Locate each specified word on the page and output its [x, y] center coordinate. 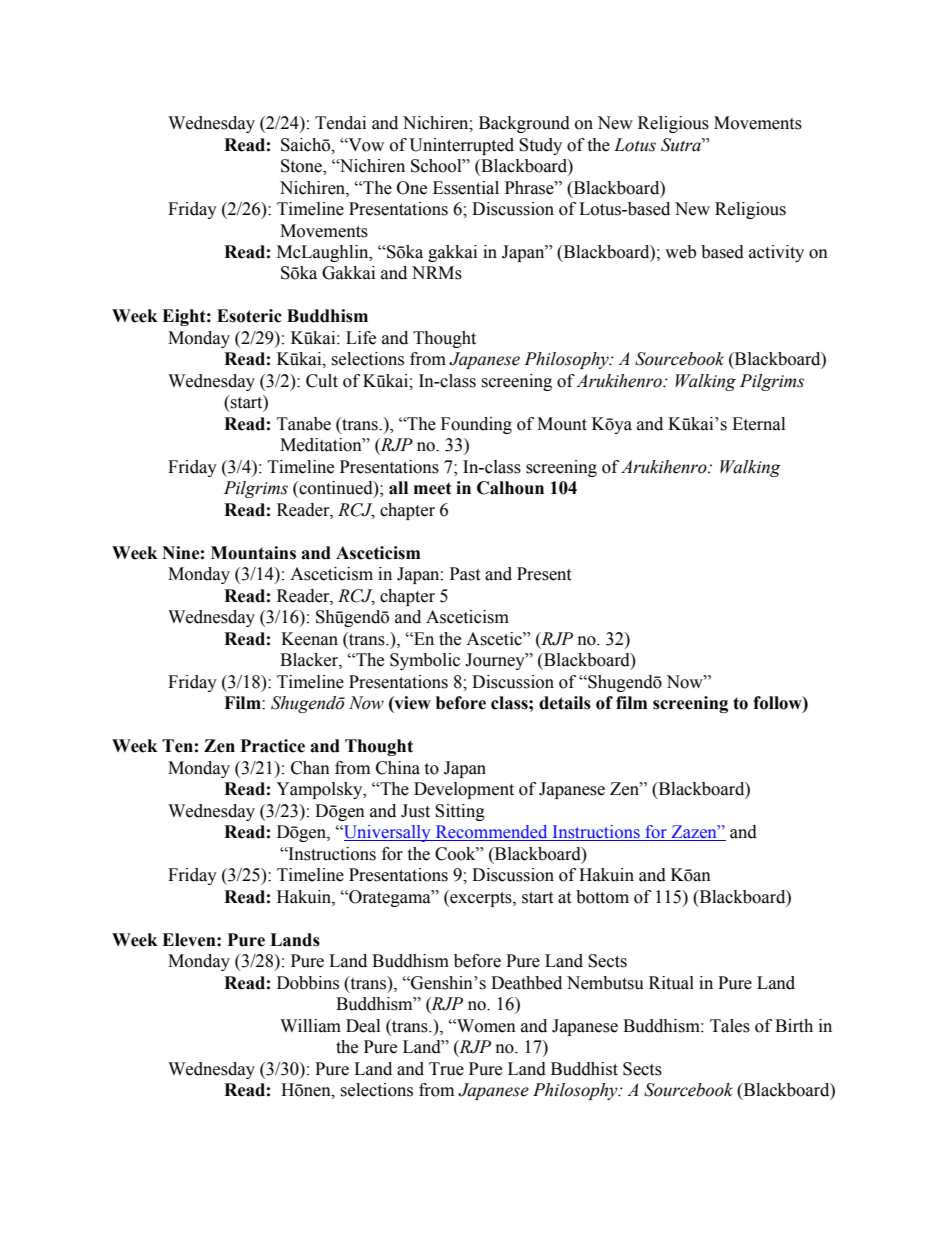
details [565, 703]
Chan [310, 768]
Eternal [758, 424]
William [310, 1026]
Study [540, 146]
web [680, 252]
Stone [302, 167]
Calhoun [510, 488]
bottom [602, 897]
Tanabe [304, 424]
